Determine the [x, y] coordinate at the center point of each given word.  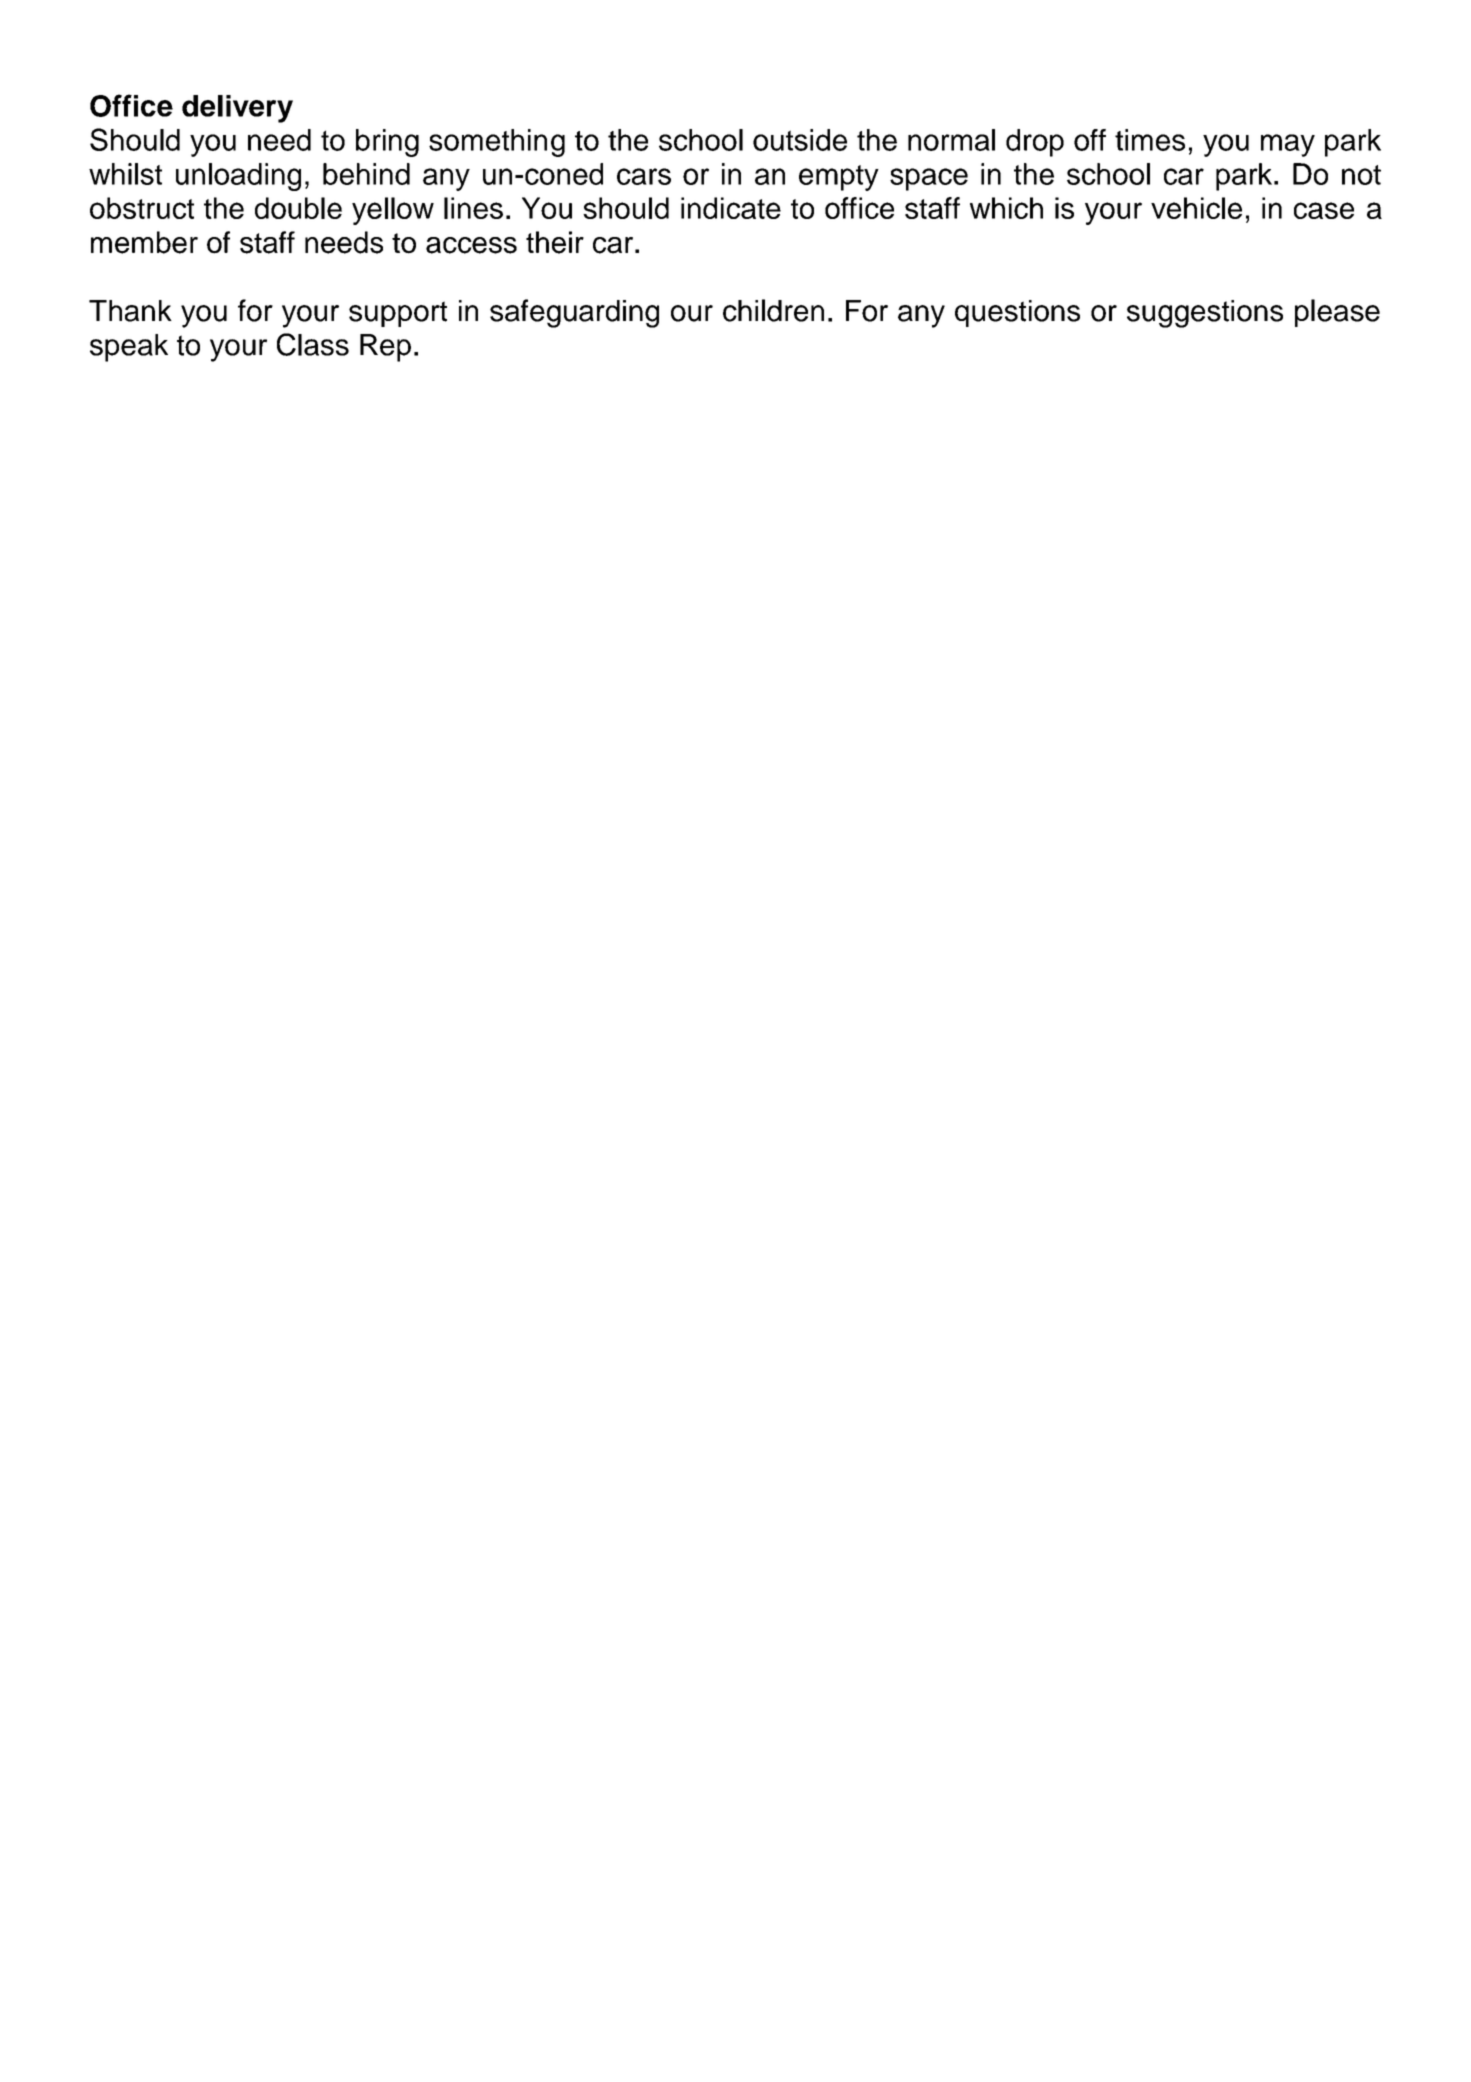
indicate [731, 208]
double [298, 208]
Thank [130, 311]
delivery [237, 109]
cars [644, 176]
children [773, 310]
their [555, 242]
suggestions [1205, 314]
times [1150, 140]
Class [313, 344]
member [144, 242]
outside [800, 140]
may [1288, 145]
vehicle [1196, 208]
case [1324, 210]
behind [366, 174]
